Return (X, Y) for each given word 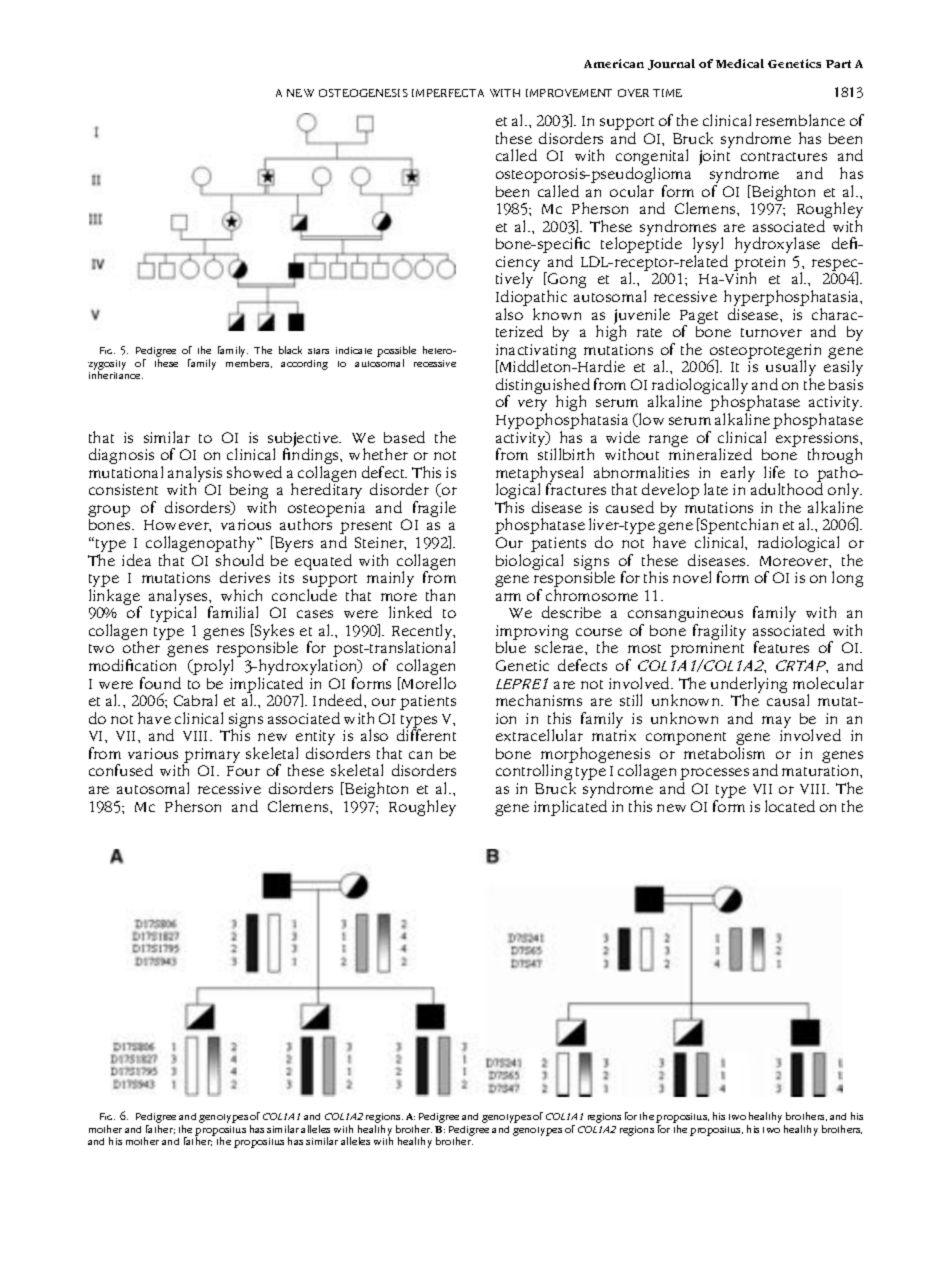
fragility (719, 633)
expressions (818, 440)
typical (173, 614)
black (290, 350)
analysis (195, 475)
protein (759, 265)
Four (243, 771)
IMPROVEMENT (569, 93)
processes (714, 775)
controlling (534, 773)
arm (508, 597)
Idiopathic (531, 299)
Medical (740, 63)
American (614, 63)
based (404, 437)
